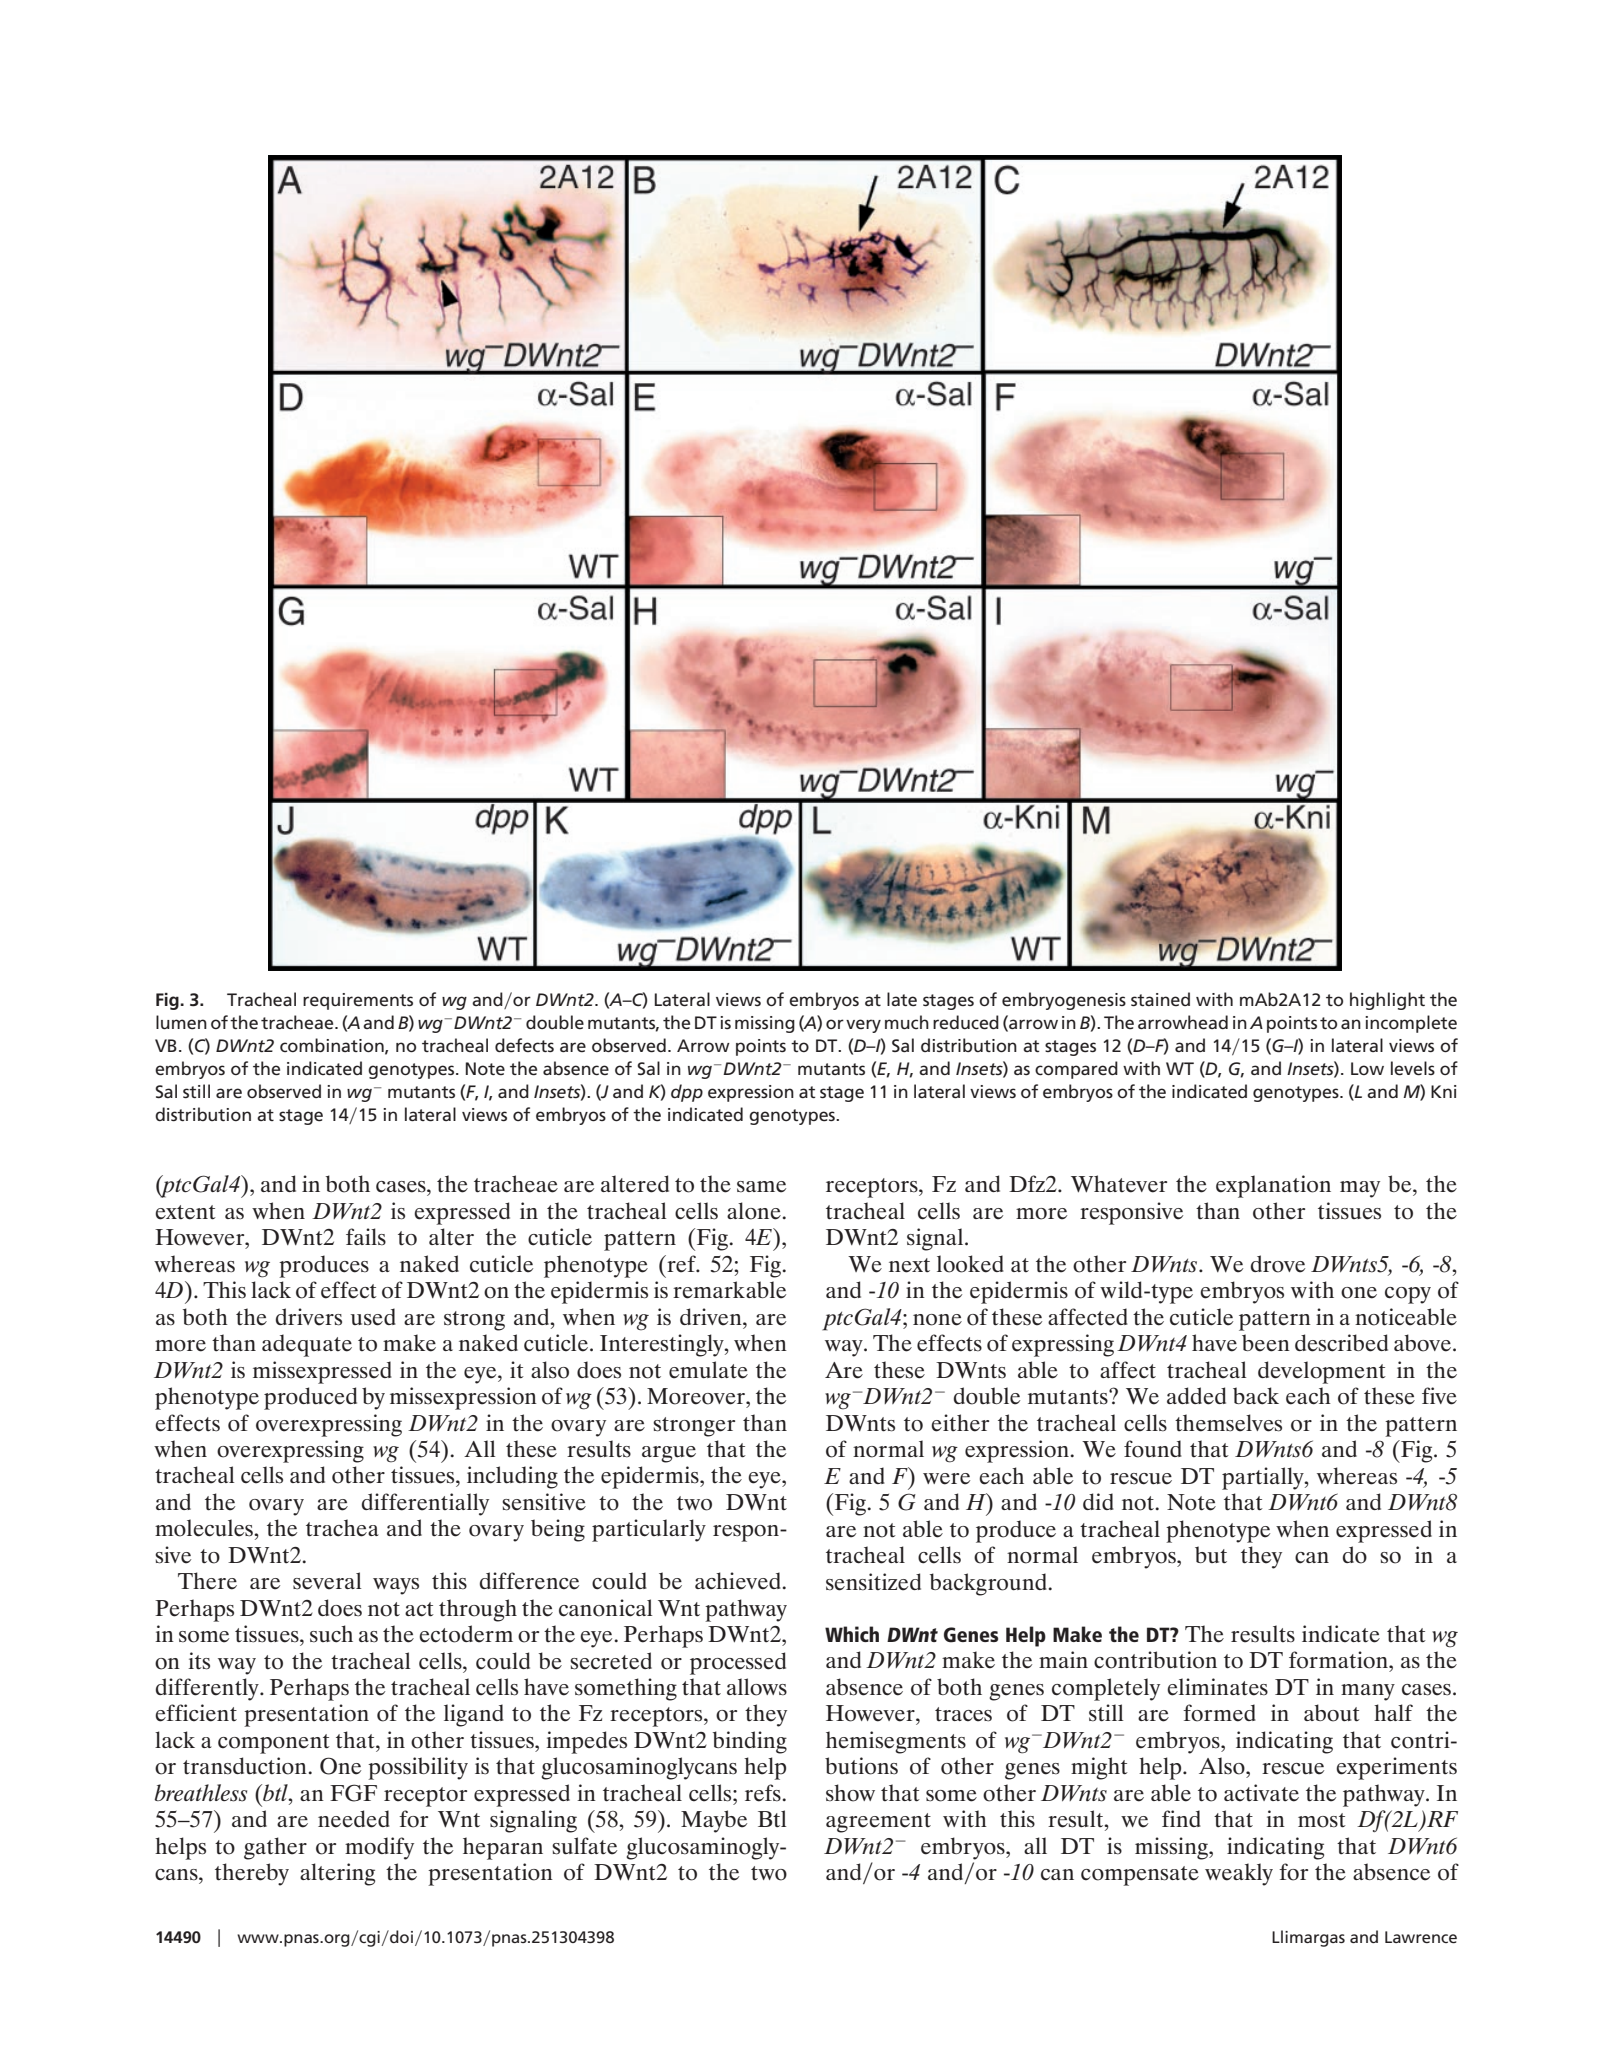  I want to click on eliminates, so click(1217, 1687).
